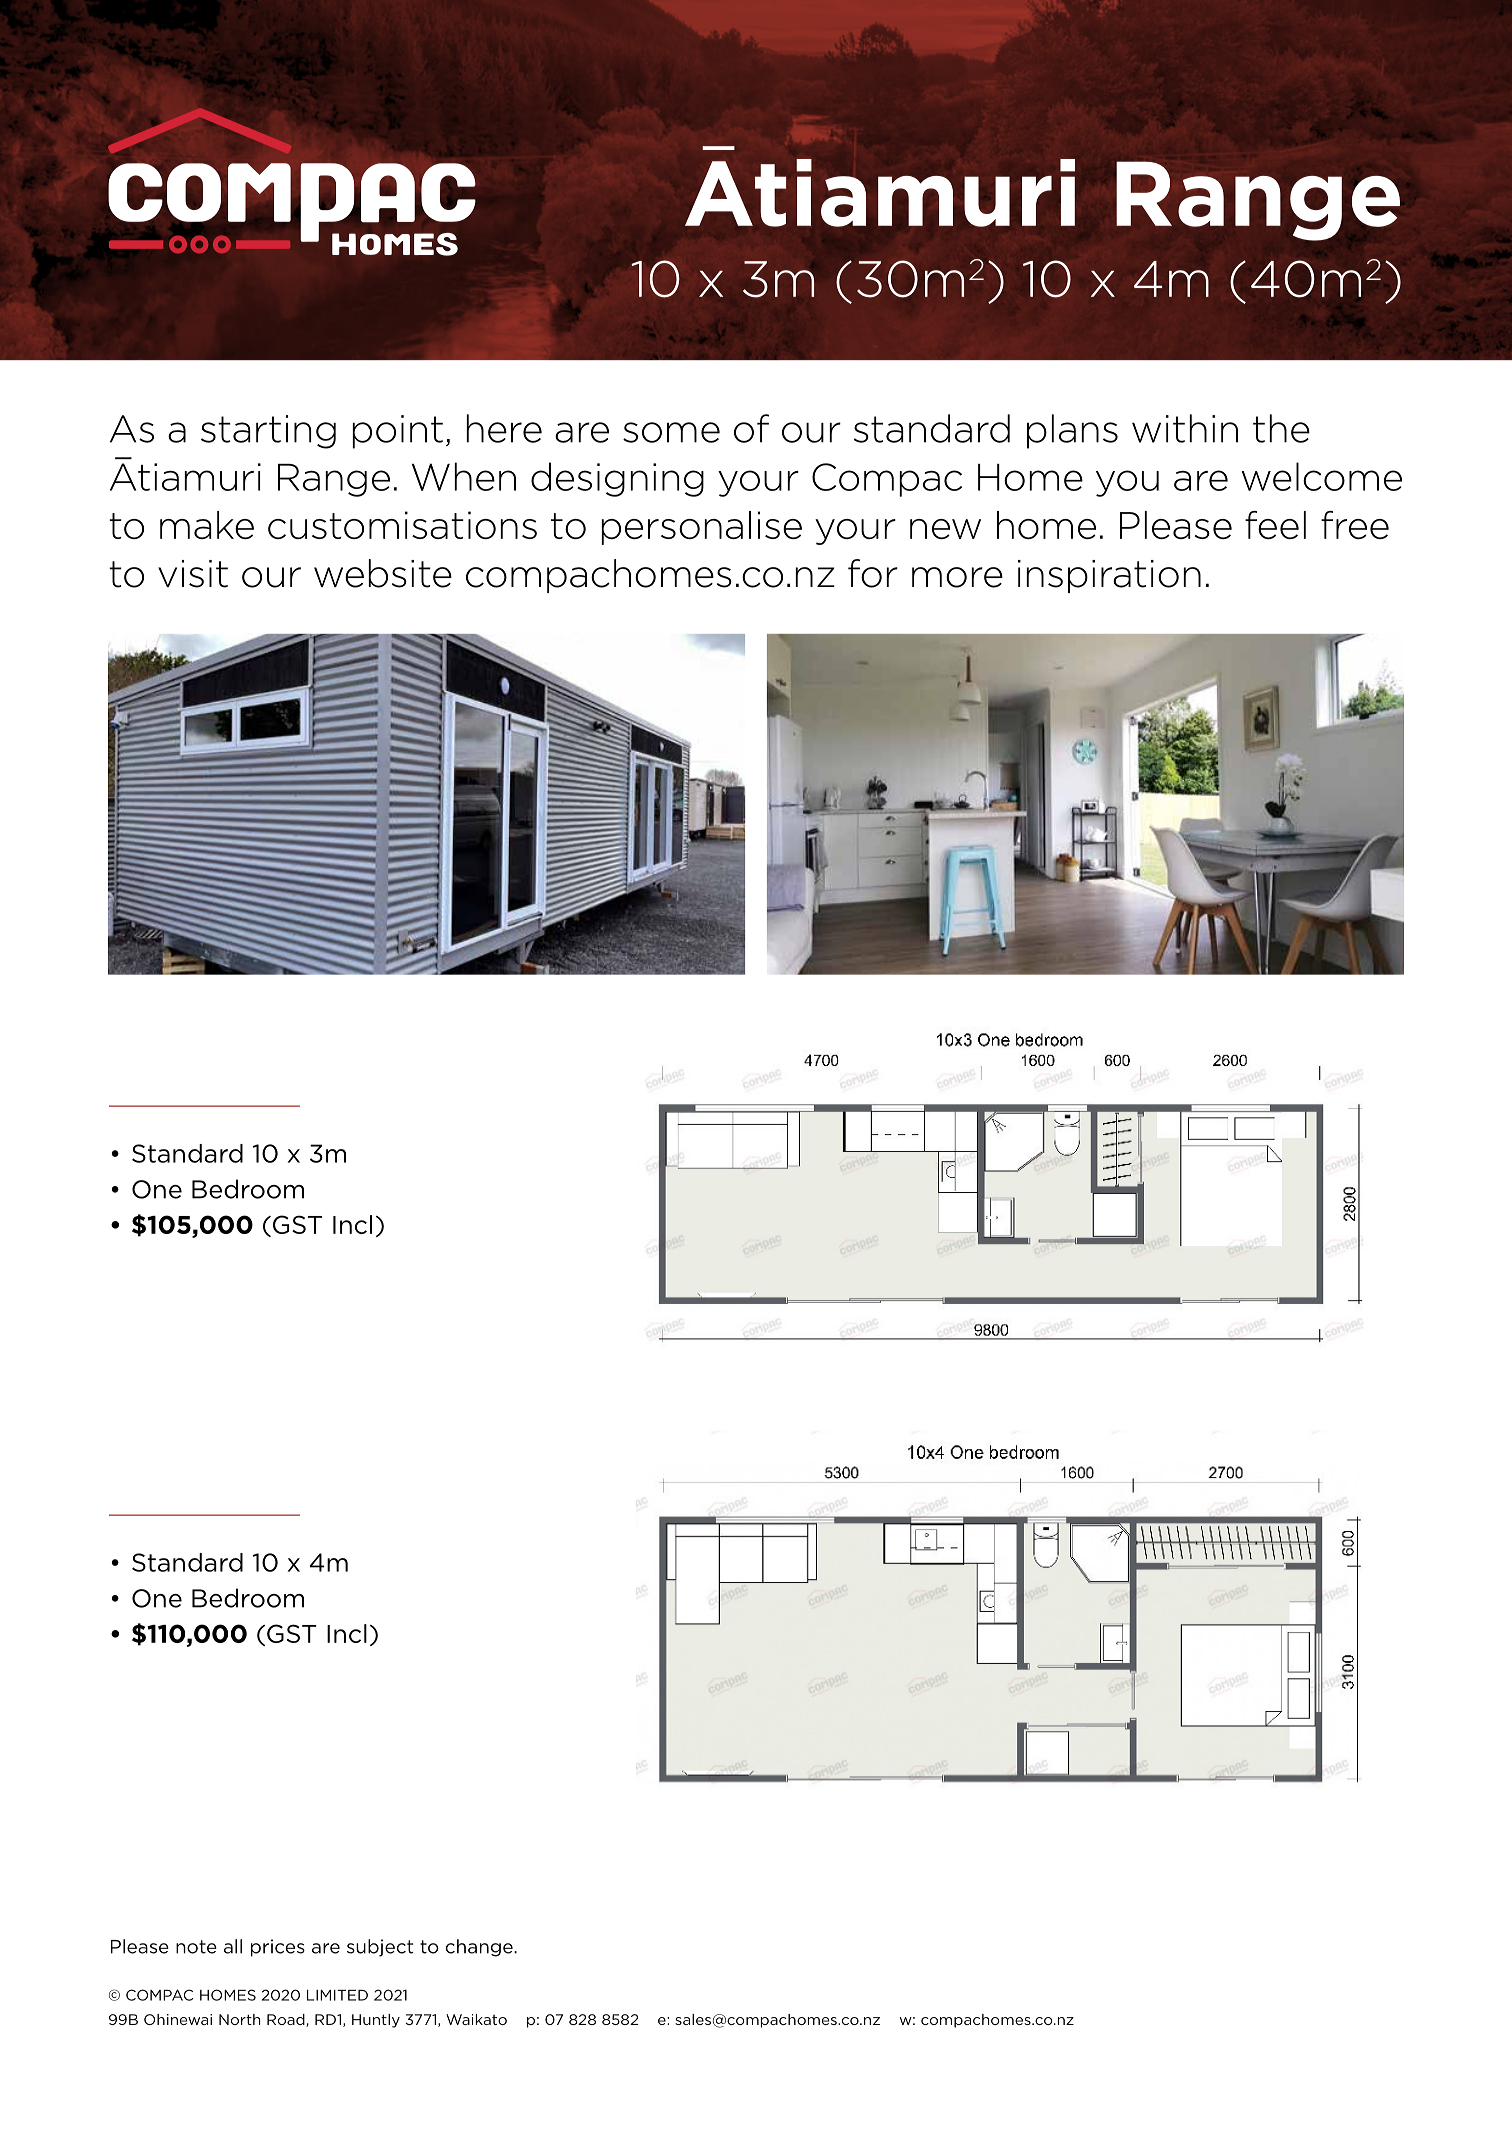  What do you see at coordinates (1275, 525) in the image?
I see `feel` at bounding box center [1275, 525].
